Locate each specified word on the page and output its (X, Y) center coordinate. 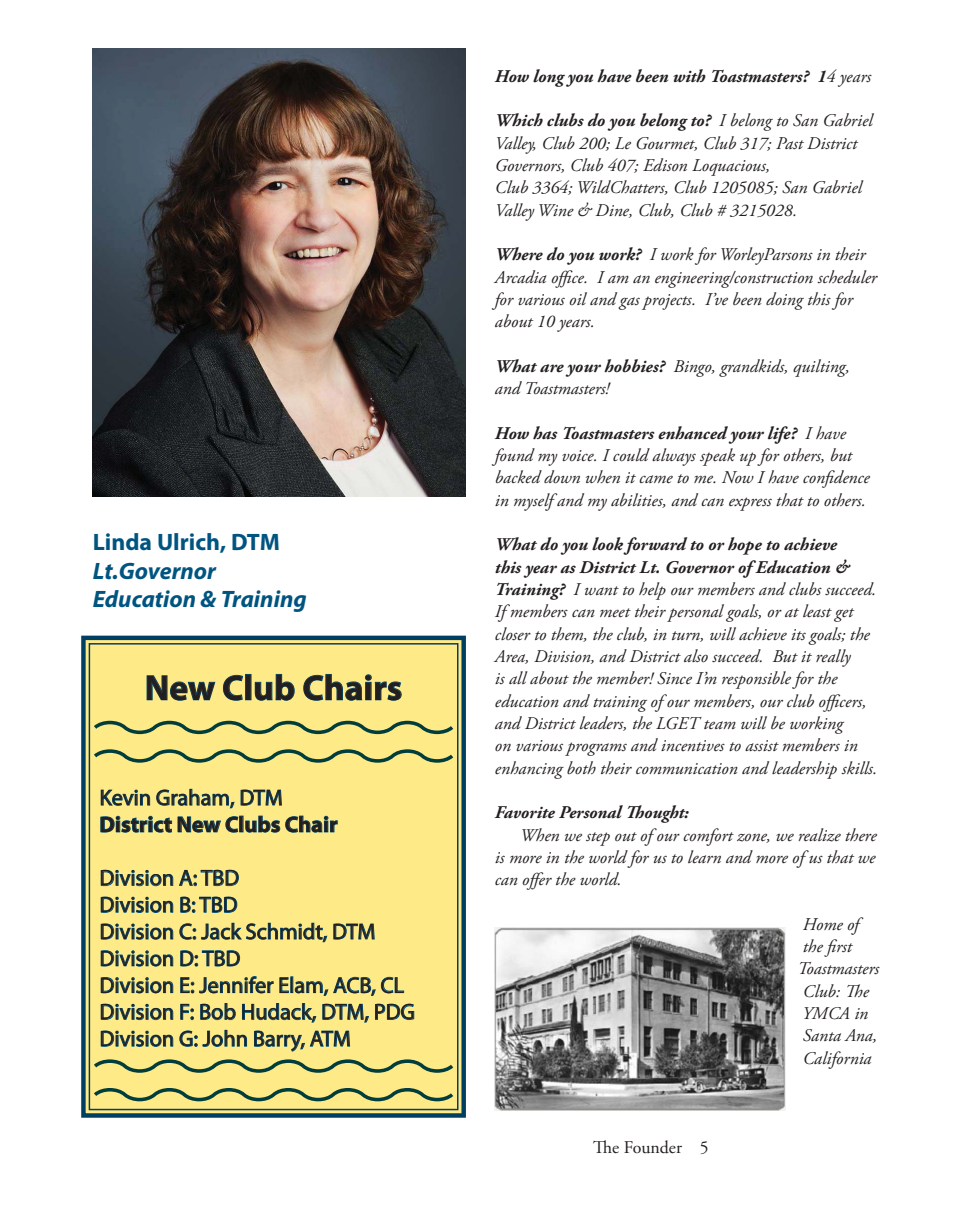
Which (520, 120)
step (598, 839)
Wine (556, 210)
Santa (822, 1035)
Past (790, 143)
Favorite (525, 812)
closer (513, 634)
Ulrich (189, 543)
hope (745, 546)
